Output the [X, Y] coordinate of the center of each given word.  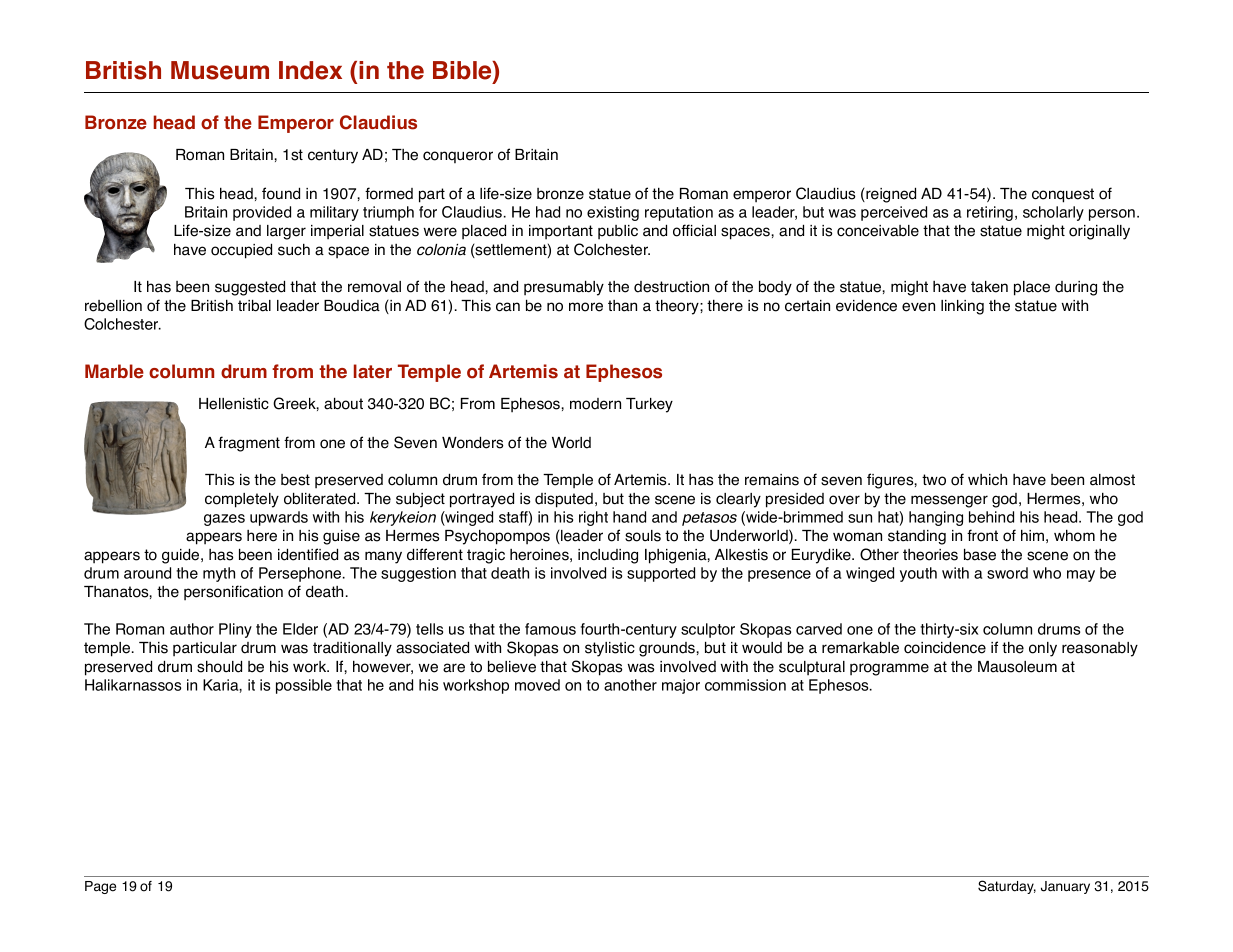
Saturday [1007, 887]
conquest [1063, 195]
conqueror [458, 157]
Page [100, 887]
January [1065, 887]
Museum [220, 70]
